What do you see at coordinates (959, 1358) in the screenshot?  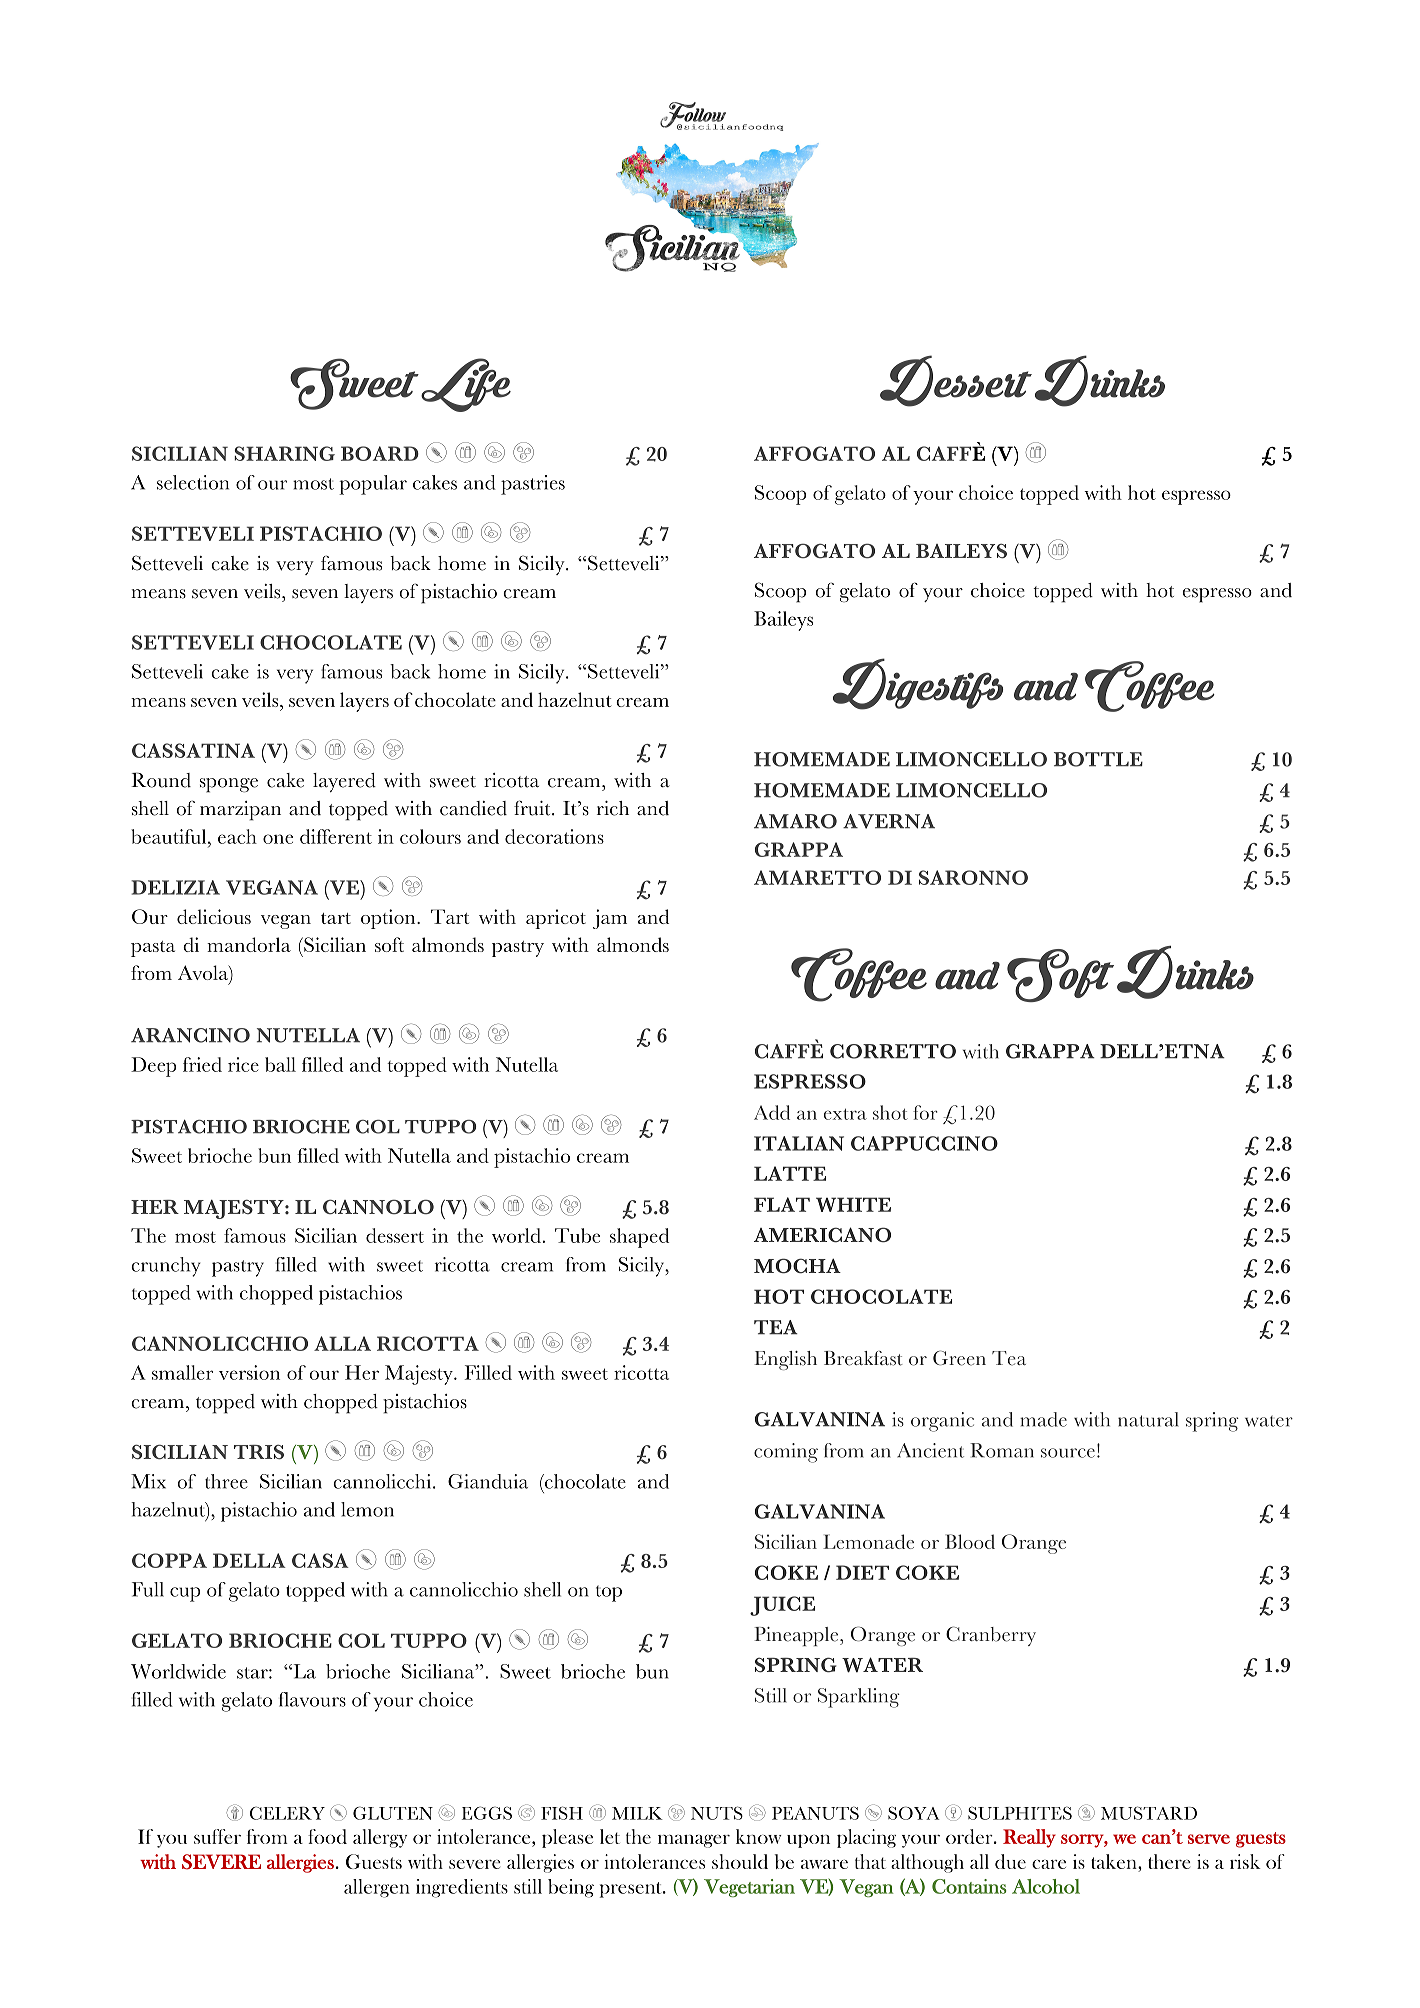 I see `Green` at bounding box center [959, 1358].
